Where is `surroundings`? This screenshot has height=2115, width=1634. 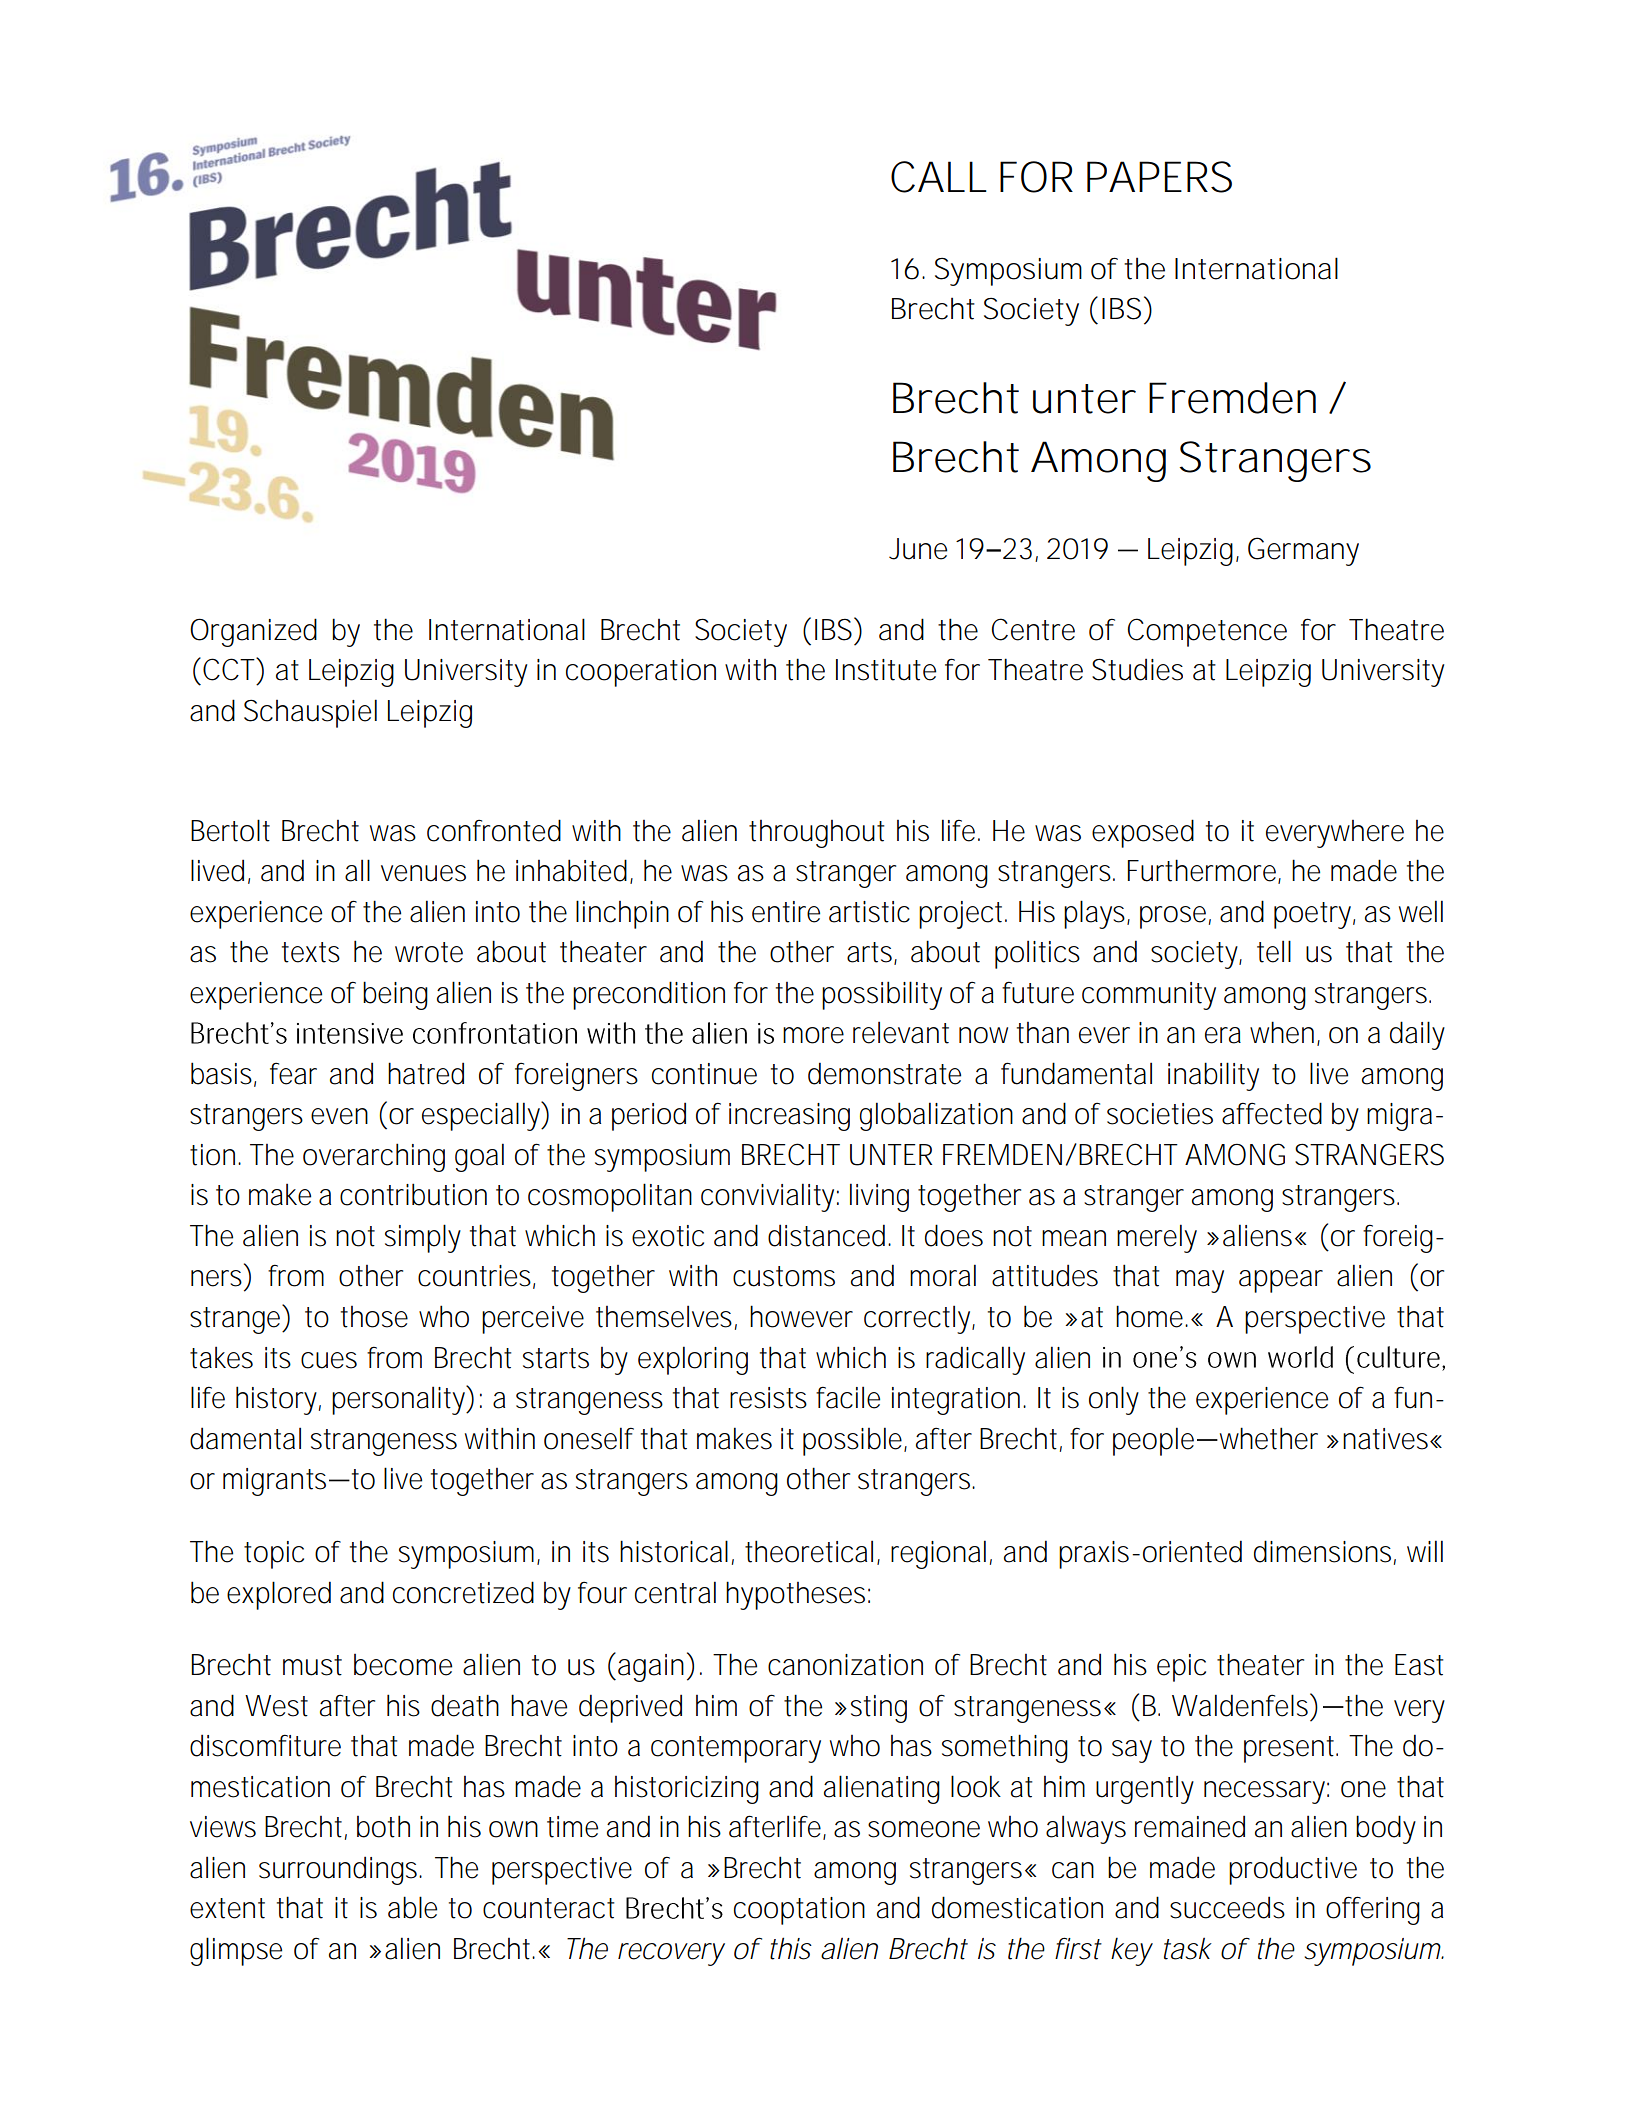
surroundings is located at coordinates (338, 1870).
